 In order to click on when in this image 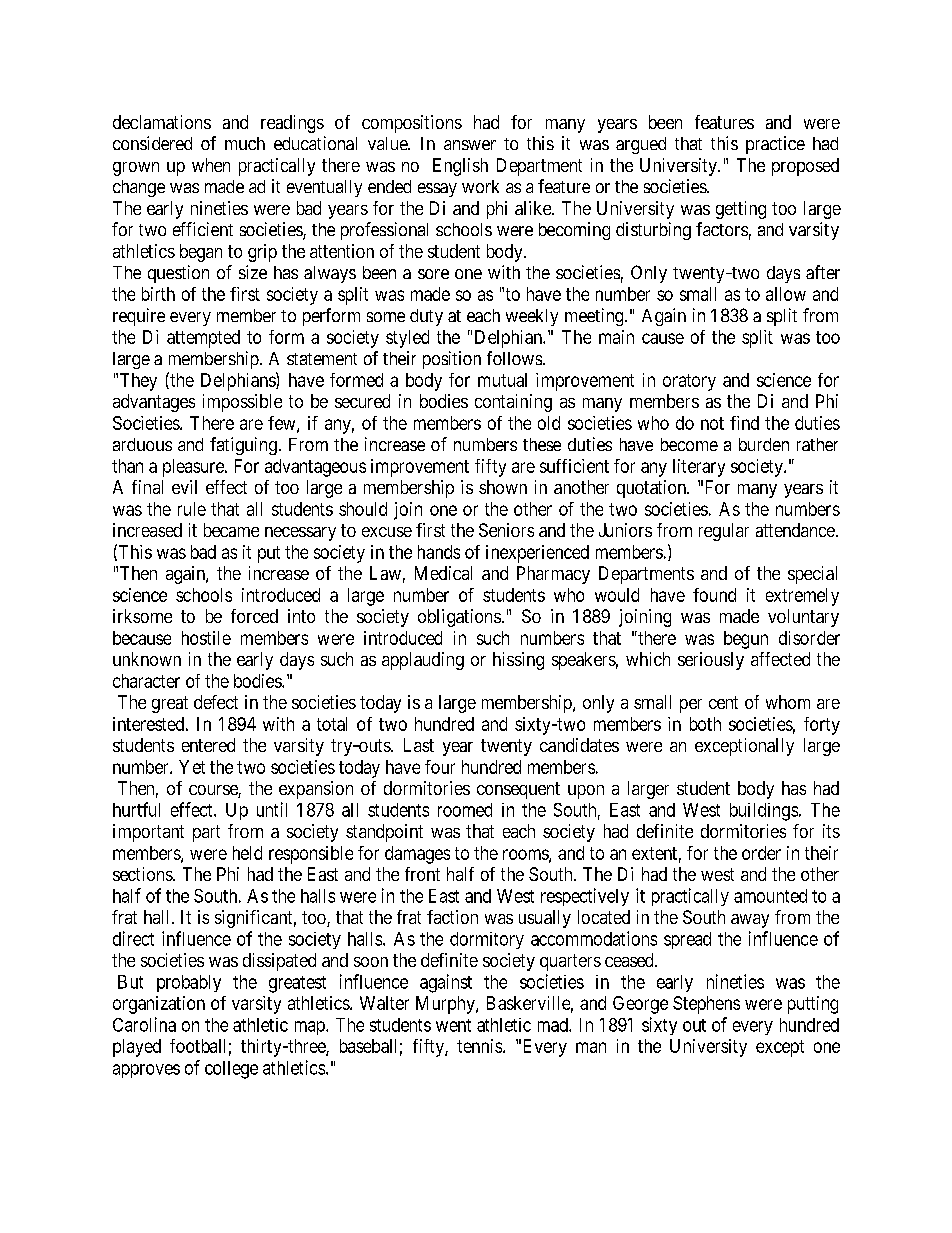, I will do `click(211, 165)`.
